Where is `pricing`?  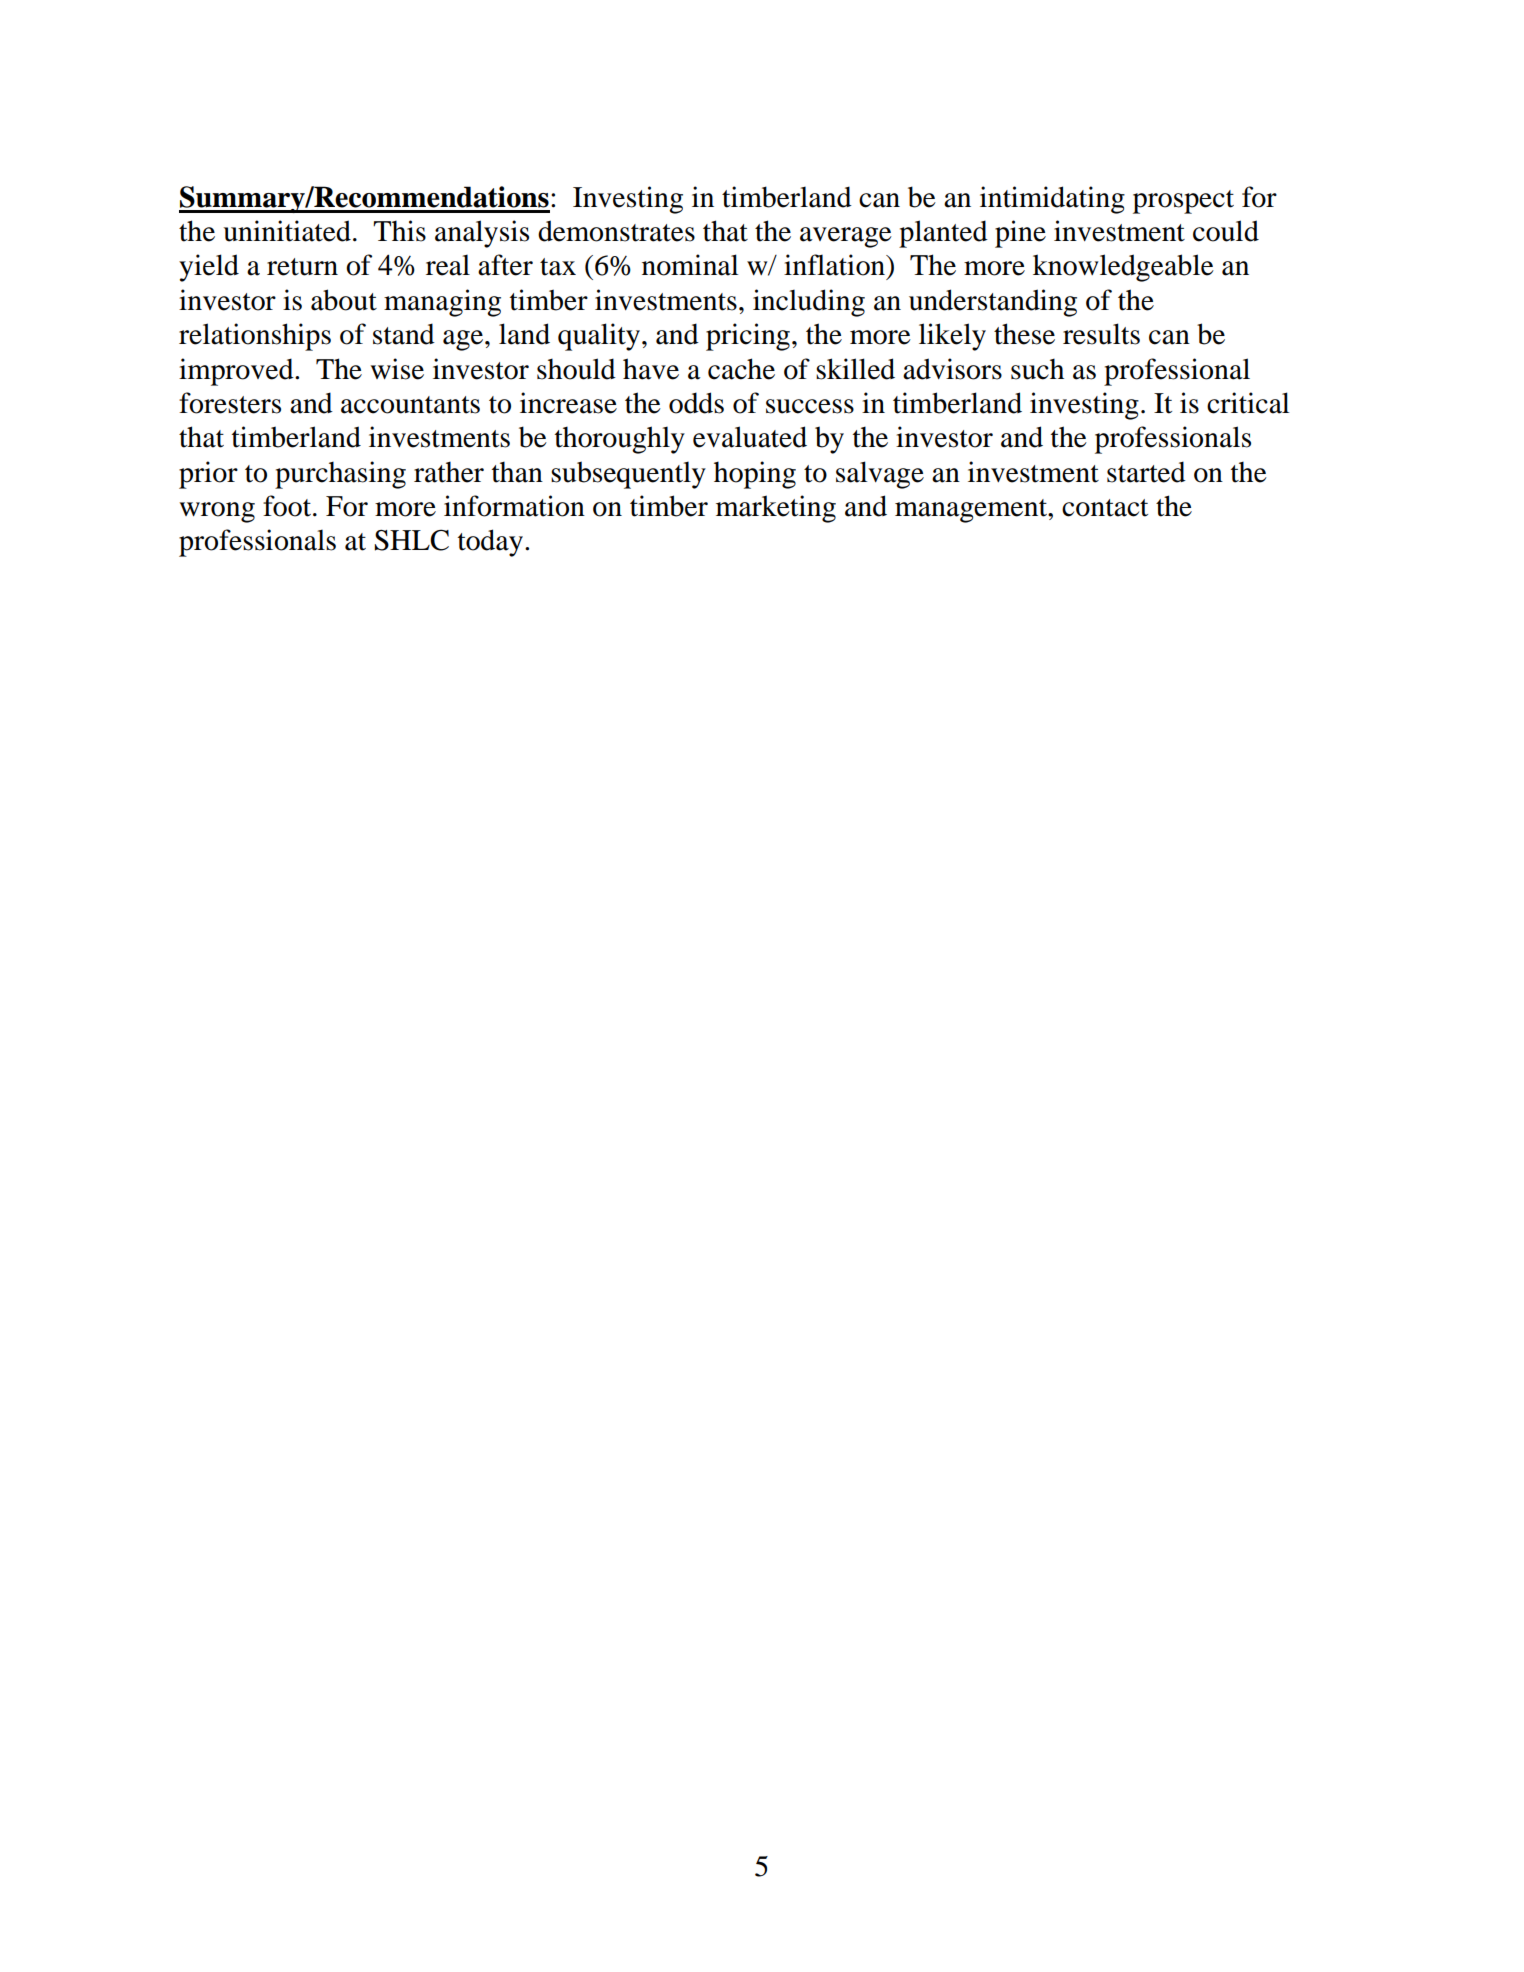 pricing is located at coordinates (748, 337).
